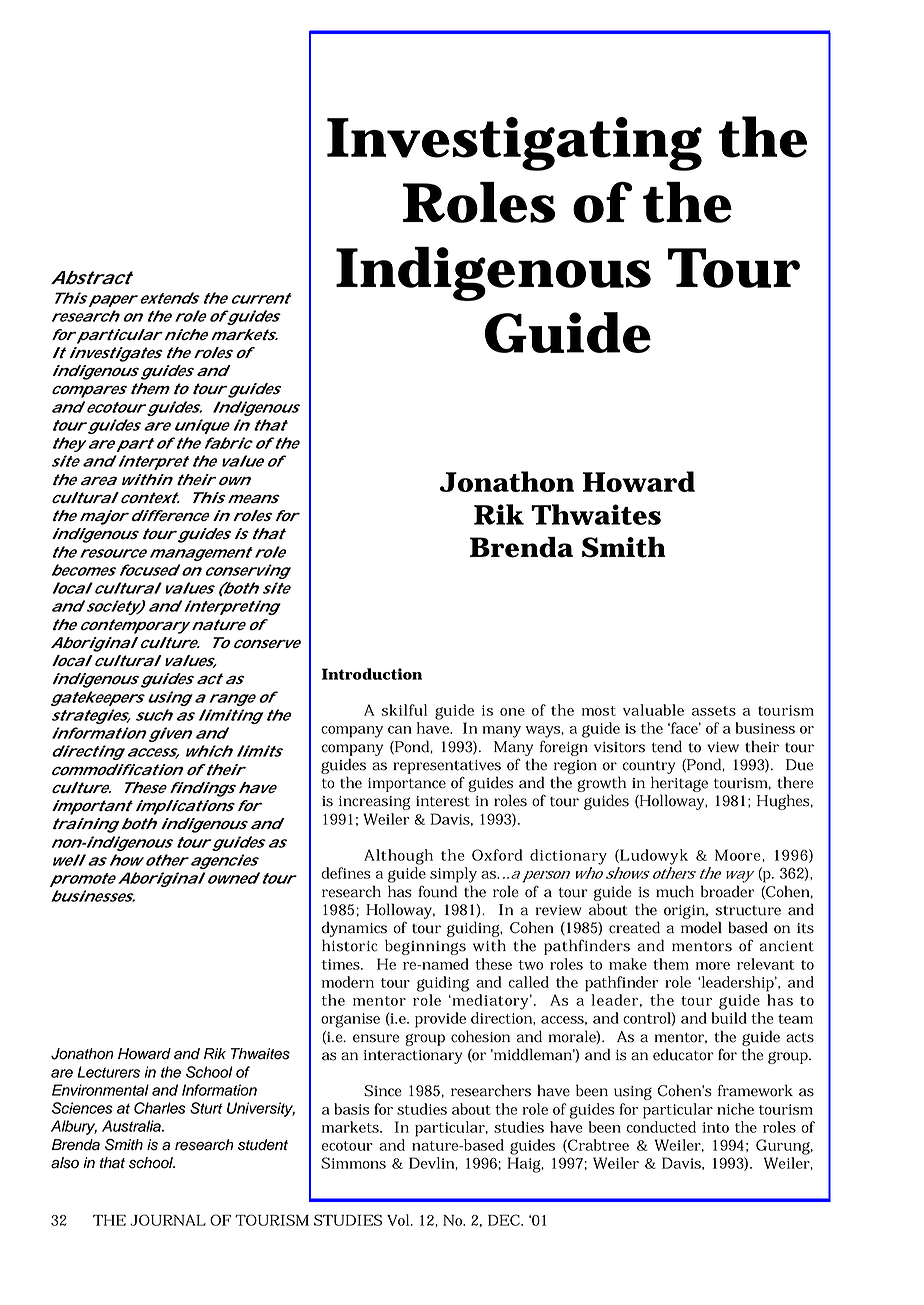 Image resolution: width=924 pixels, height=1305 pixels. Describe the element at coordinates (112, 301) in the page. I see `paper` at that location.
